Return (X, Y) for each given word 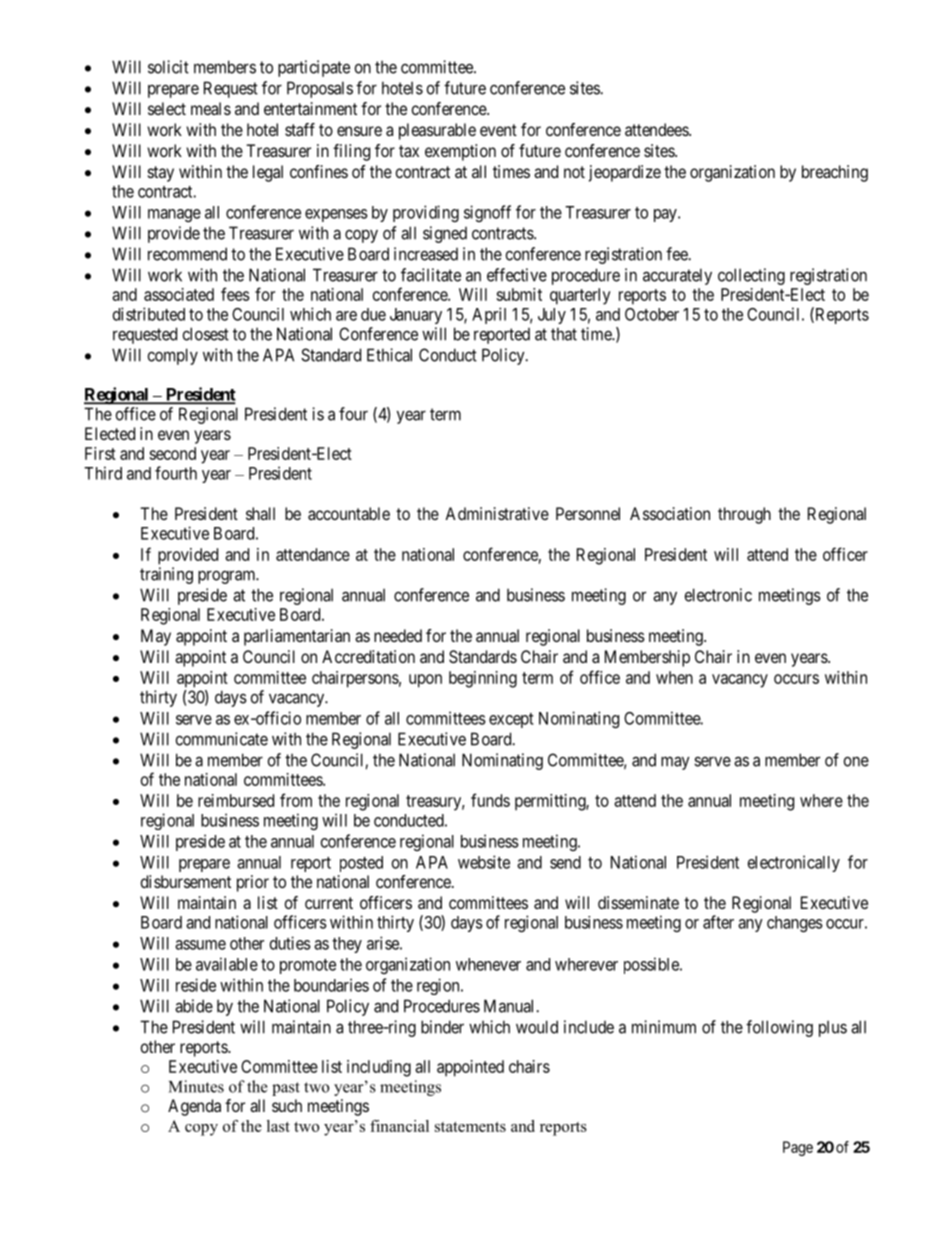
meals (211, 108)
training (166, 575)
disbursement (186, 881)
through (744, 515)
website (484, 862)
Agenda (194, 1107)
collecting (751, 276)
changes (795, 924)
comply (173, 356)
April (489, 315)
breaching (835, 173)
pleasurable (437, 131)
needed (398, 635)
